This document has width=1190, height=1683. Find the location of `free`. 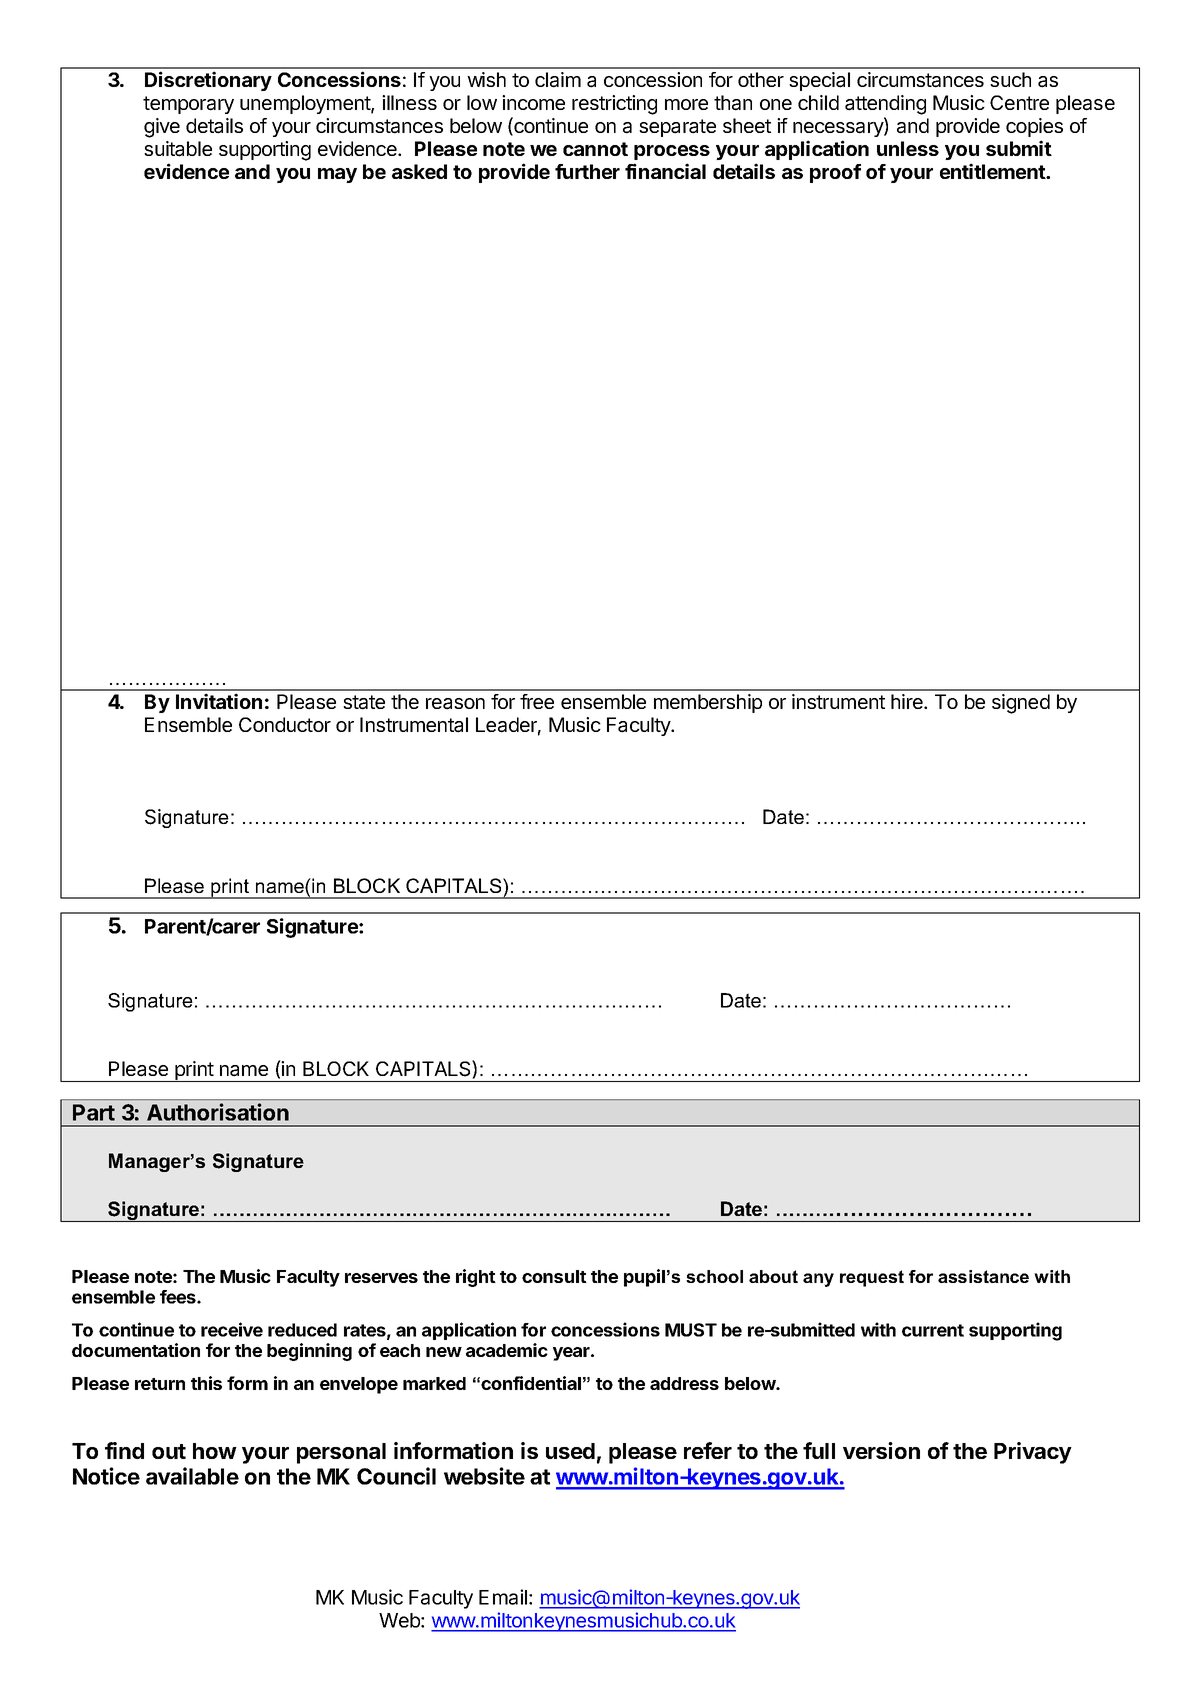

free is located at coordinates (537, 701).
